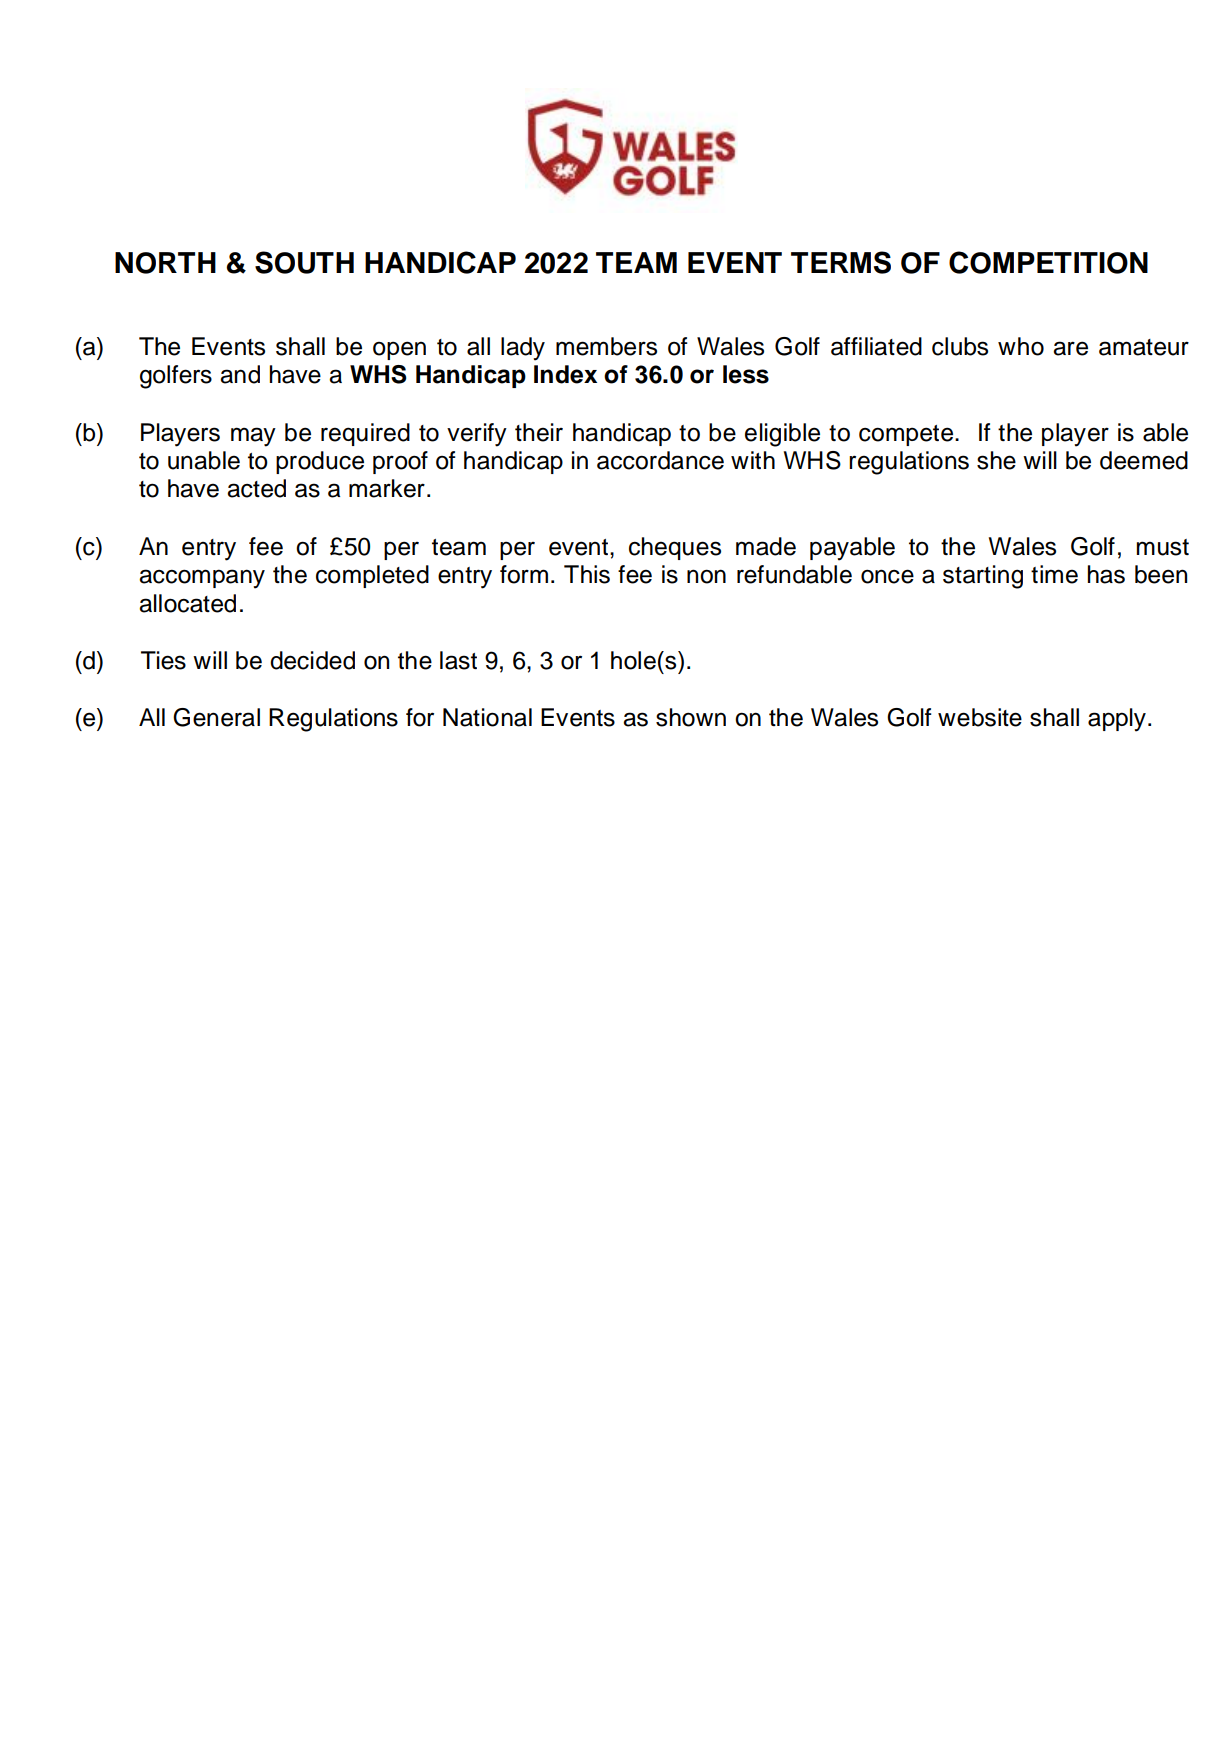 This page has width=1231, height=1741. Describe the element at coordinates (983, 577) in the page. I see `starting` at that location.
